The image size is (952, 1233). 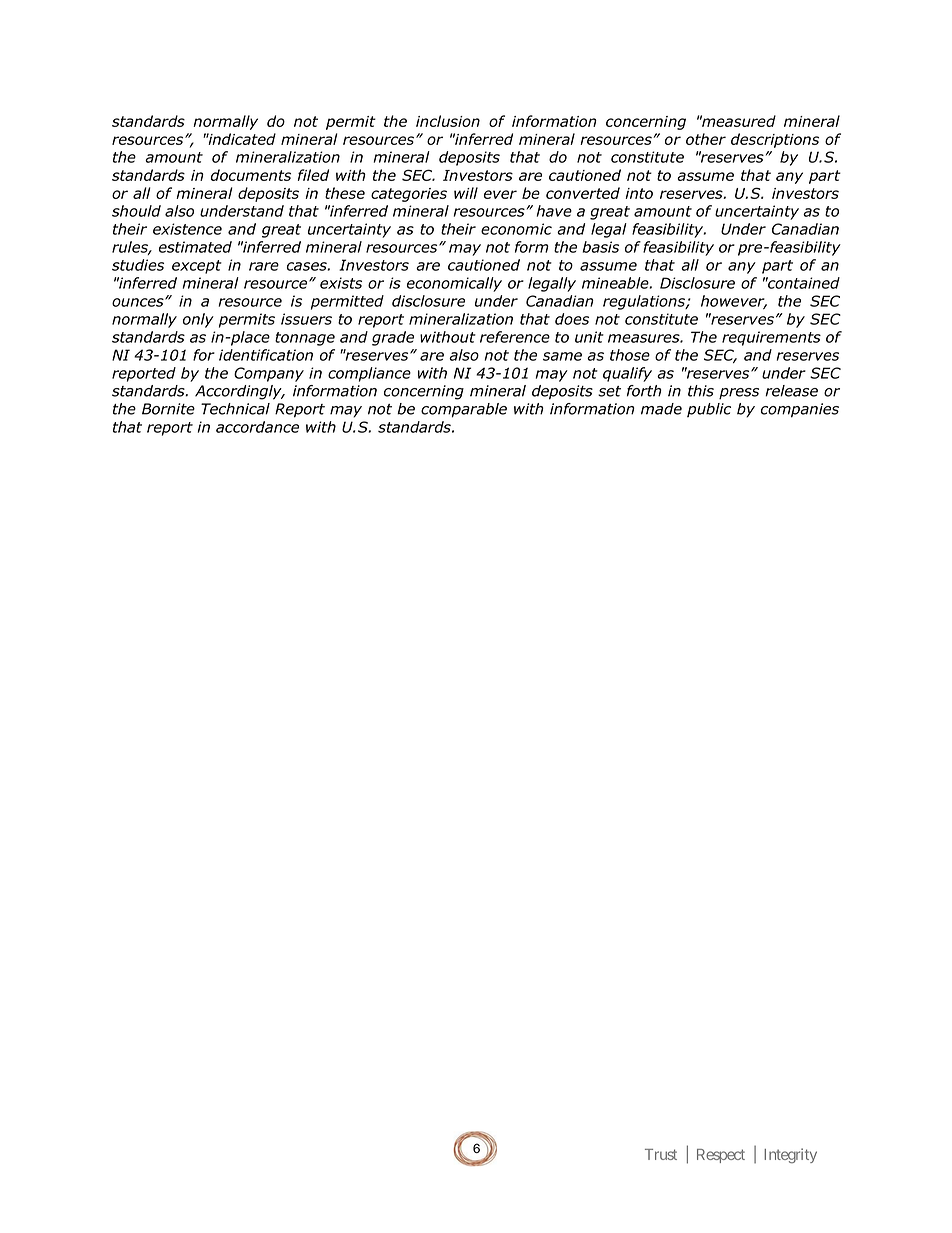 I want to click on Trust, so click(x=661, y=1154).
